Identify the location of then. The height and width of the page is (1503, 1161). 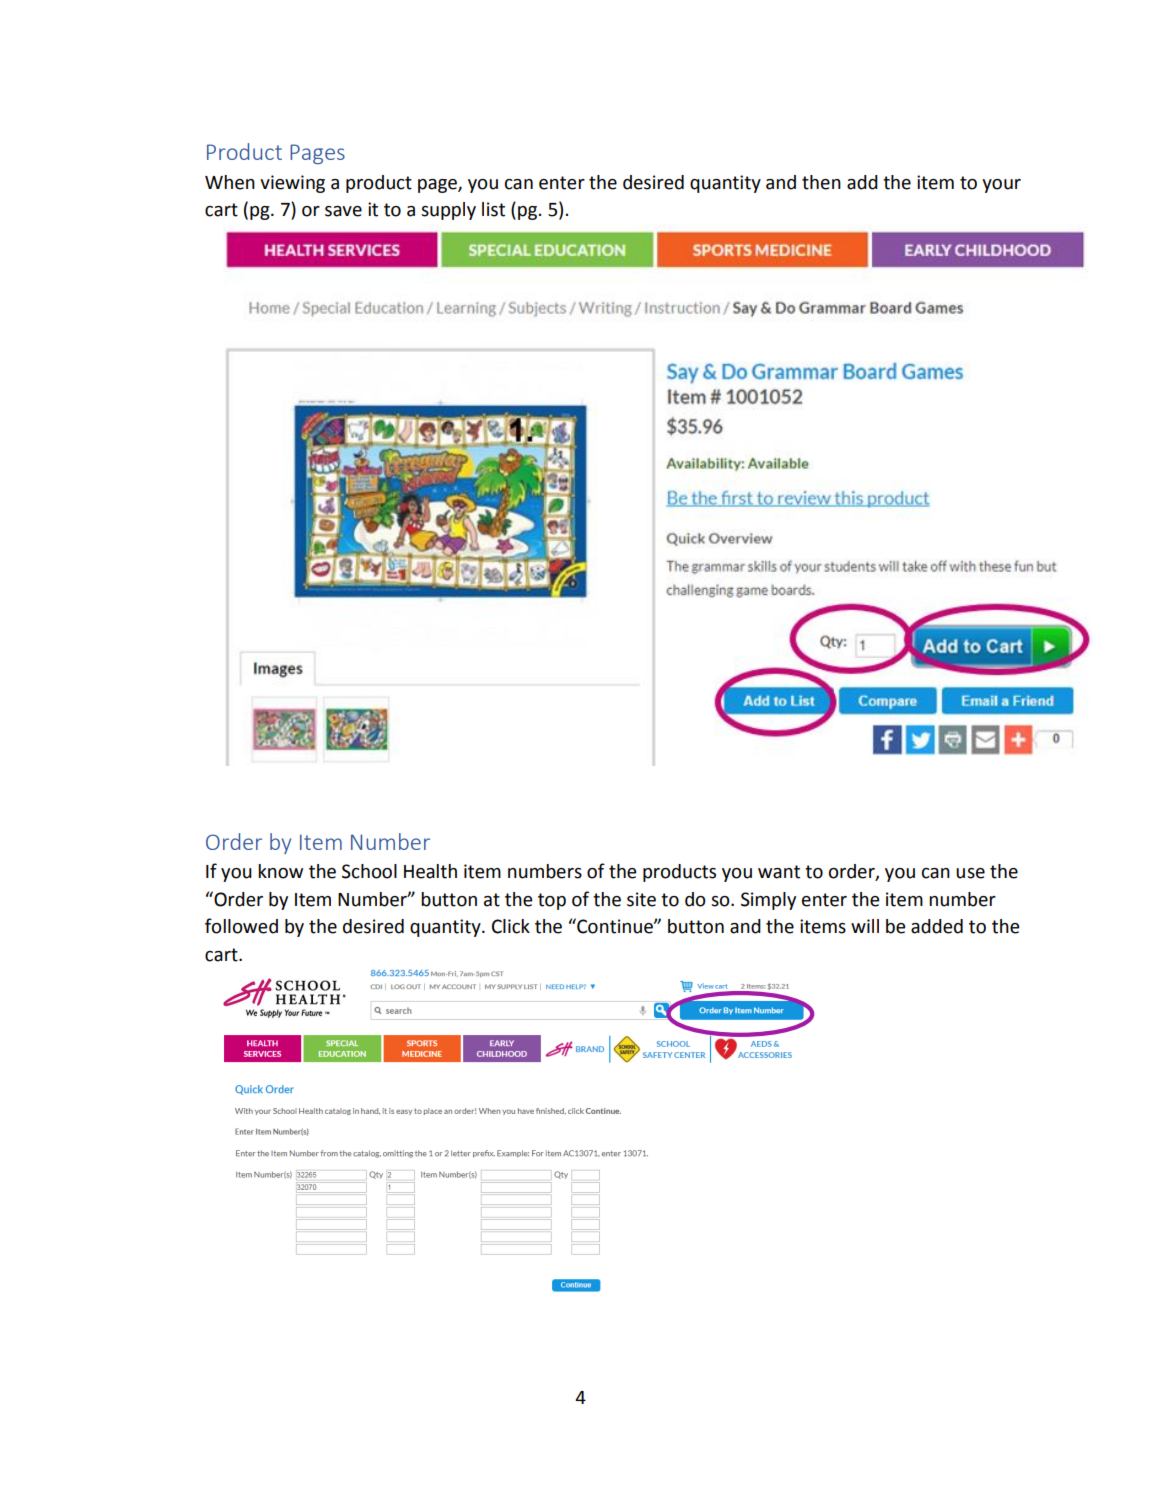
(821, 182).
